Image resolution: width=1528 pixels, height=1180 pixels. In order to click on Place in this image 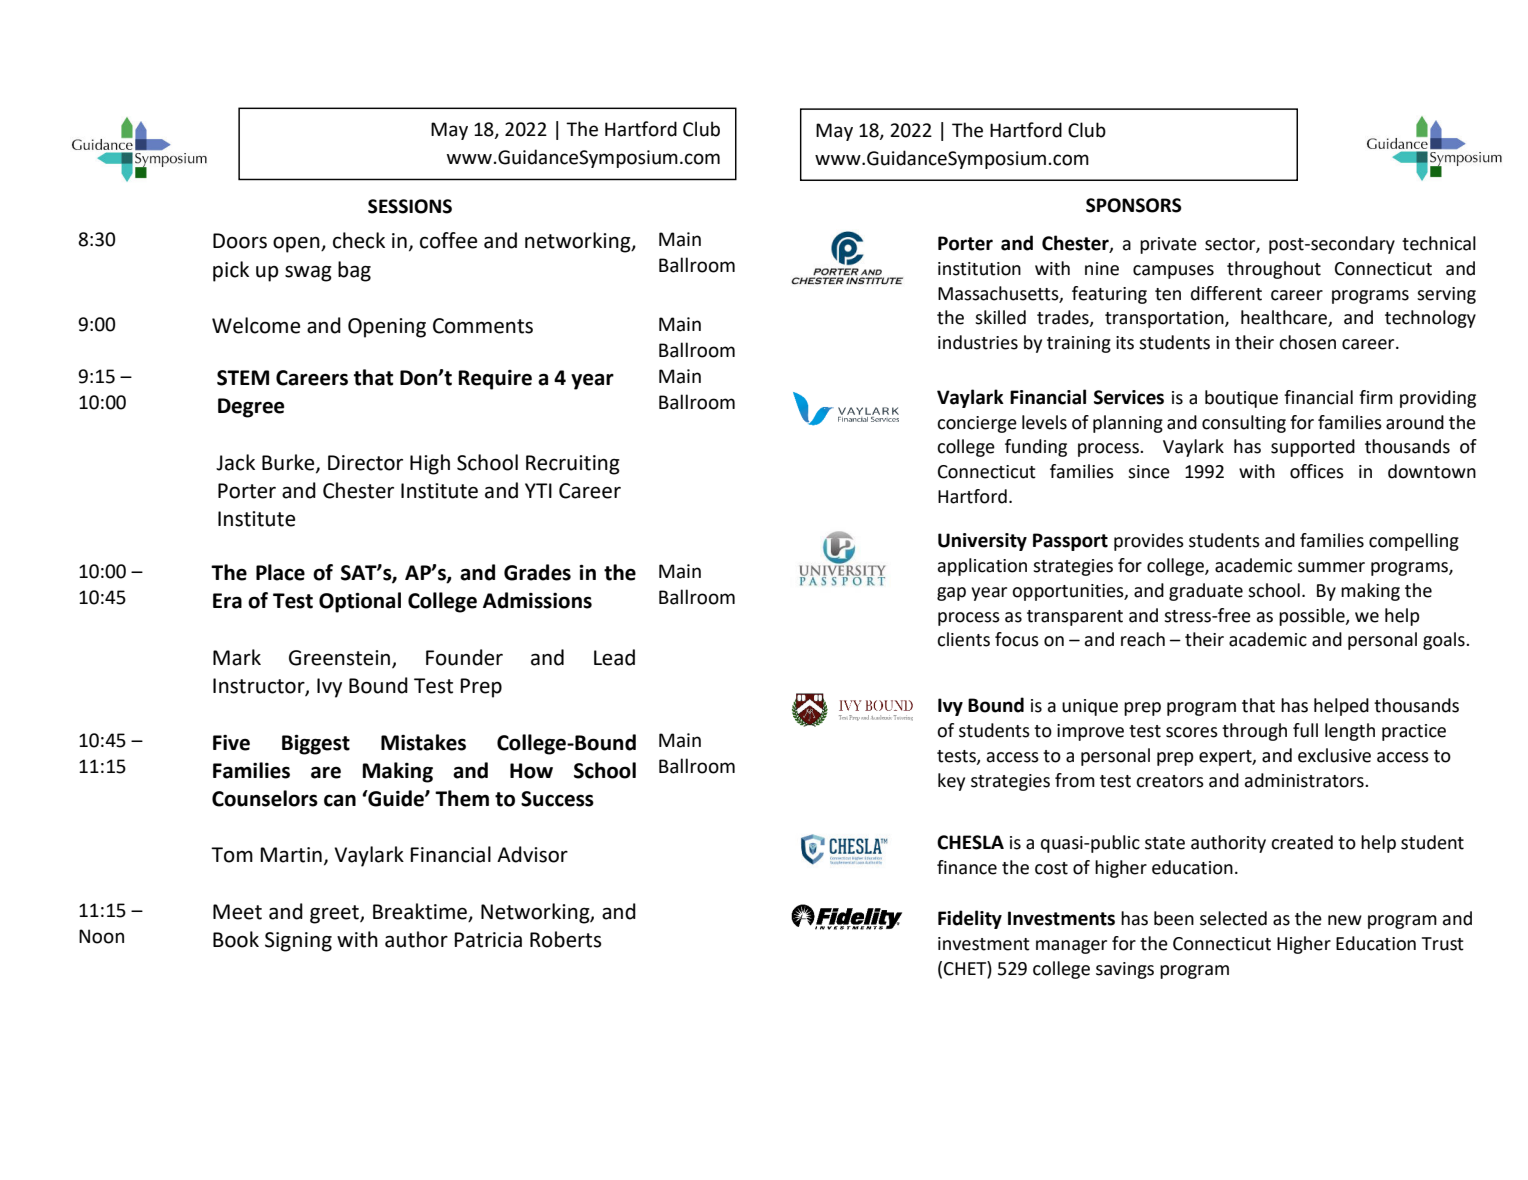, I will do `click(280, 572)`.
